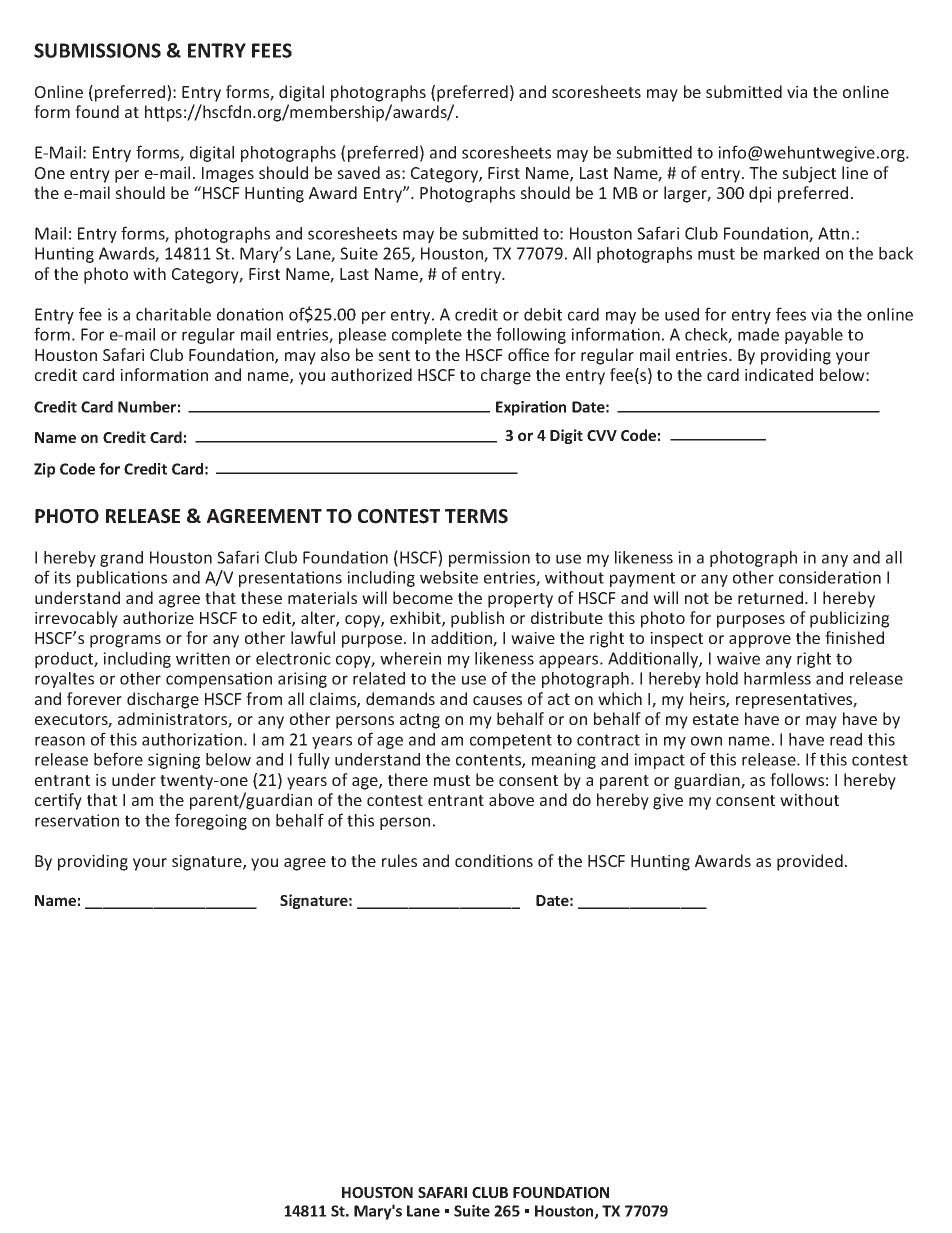  Describe the element at coordinates (497, 700) in the screenshot. I see `causes` at that location.
